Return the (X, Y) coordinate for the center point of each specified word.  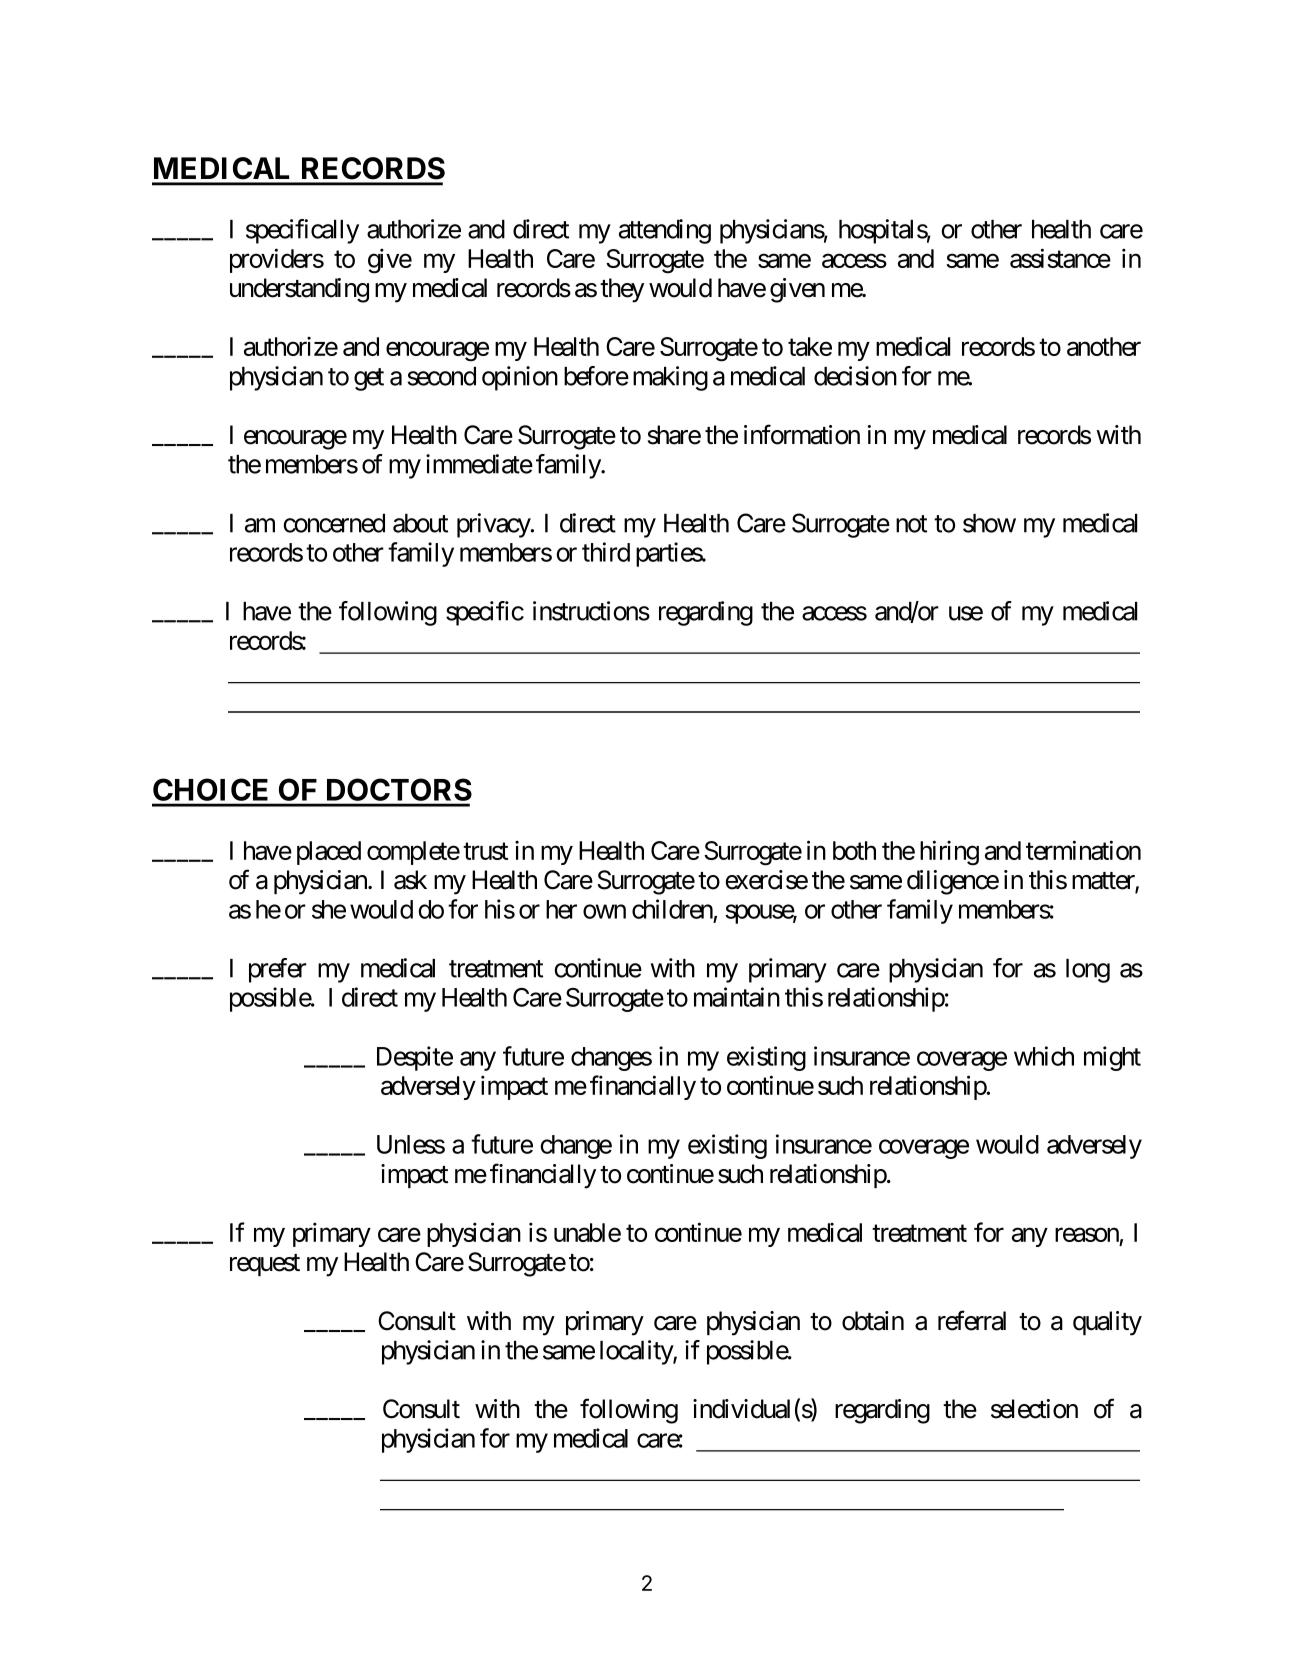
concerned (334, 523)
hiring (949, 853)
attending (665, 231)
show (989, 523)
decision (855, 376)
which (1044, 1056)
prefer (278, 970)
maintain (737, 997)
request (265, 1265)
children (672, 909)
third (606, 552)
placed (329, 853)
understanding (299, 290)
